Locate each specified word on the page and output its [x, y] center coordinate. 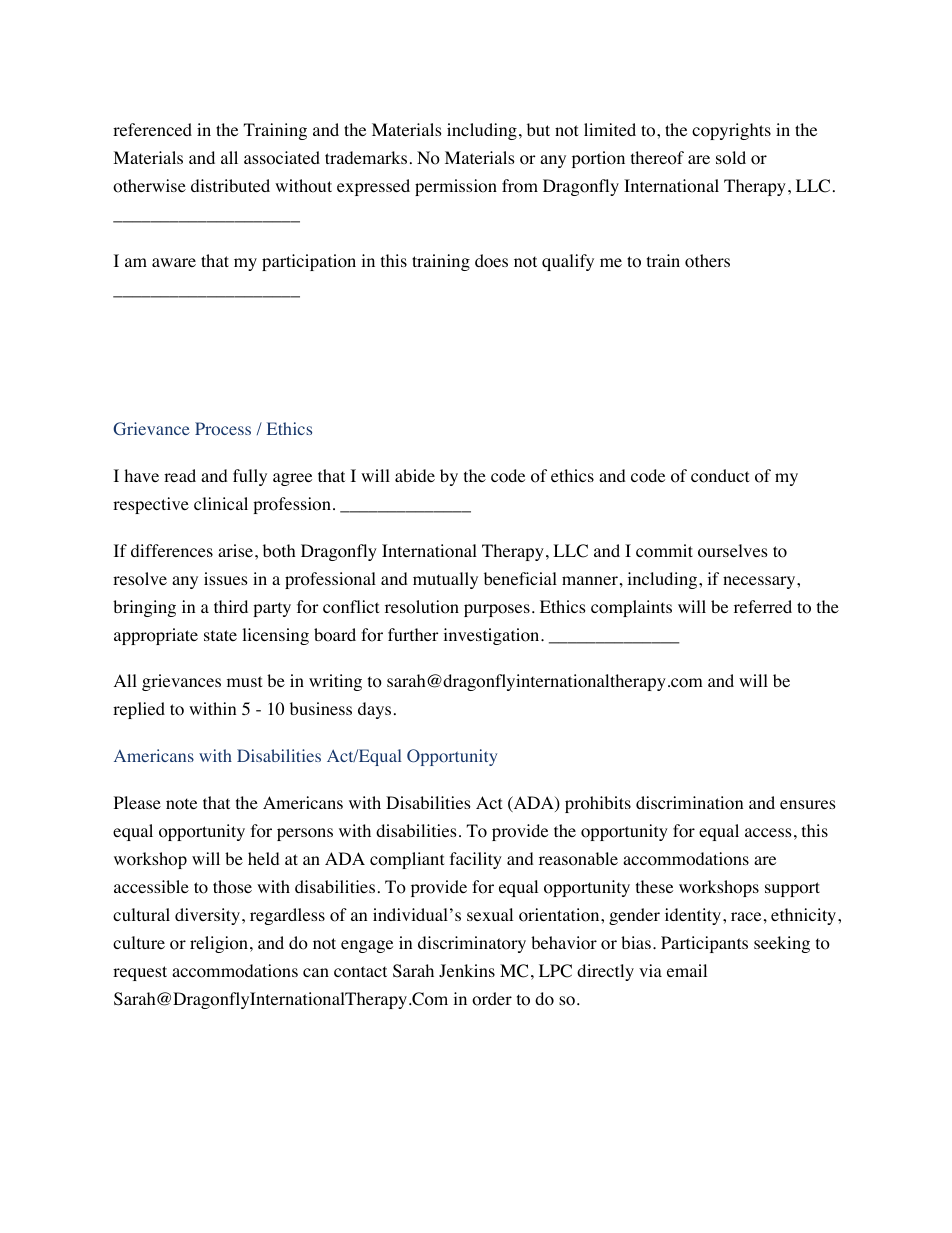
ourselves [733, 551]
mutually [445, 580]
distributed [230, 185]
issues [226, 578]
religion [219, 944]
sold [731, 158]
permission [456, 187]
